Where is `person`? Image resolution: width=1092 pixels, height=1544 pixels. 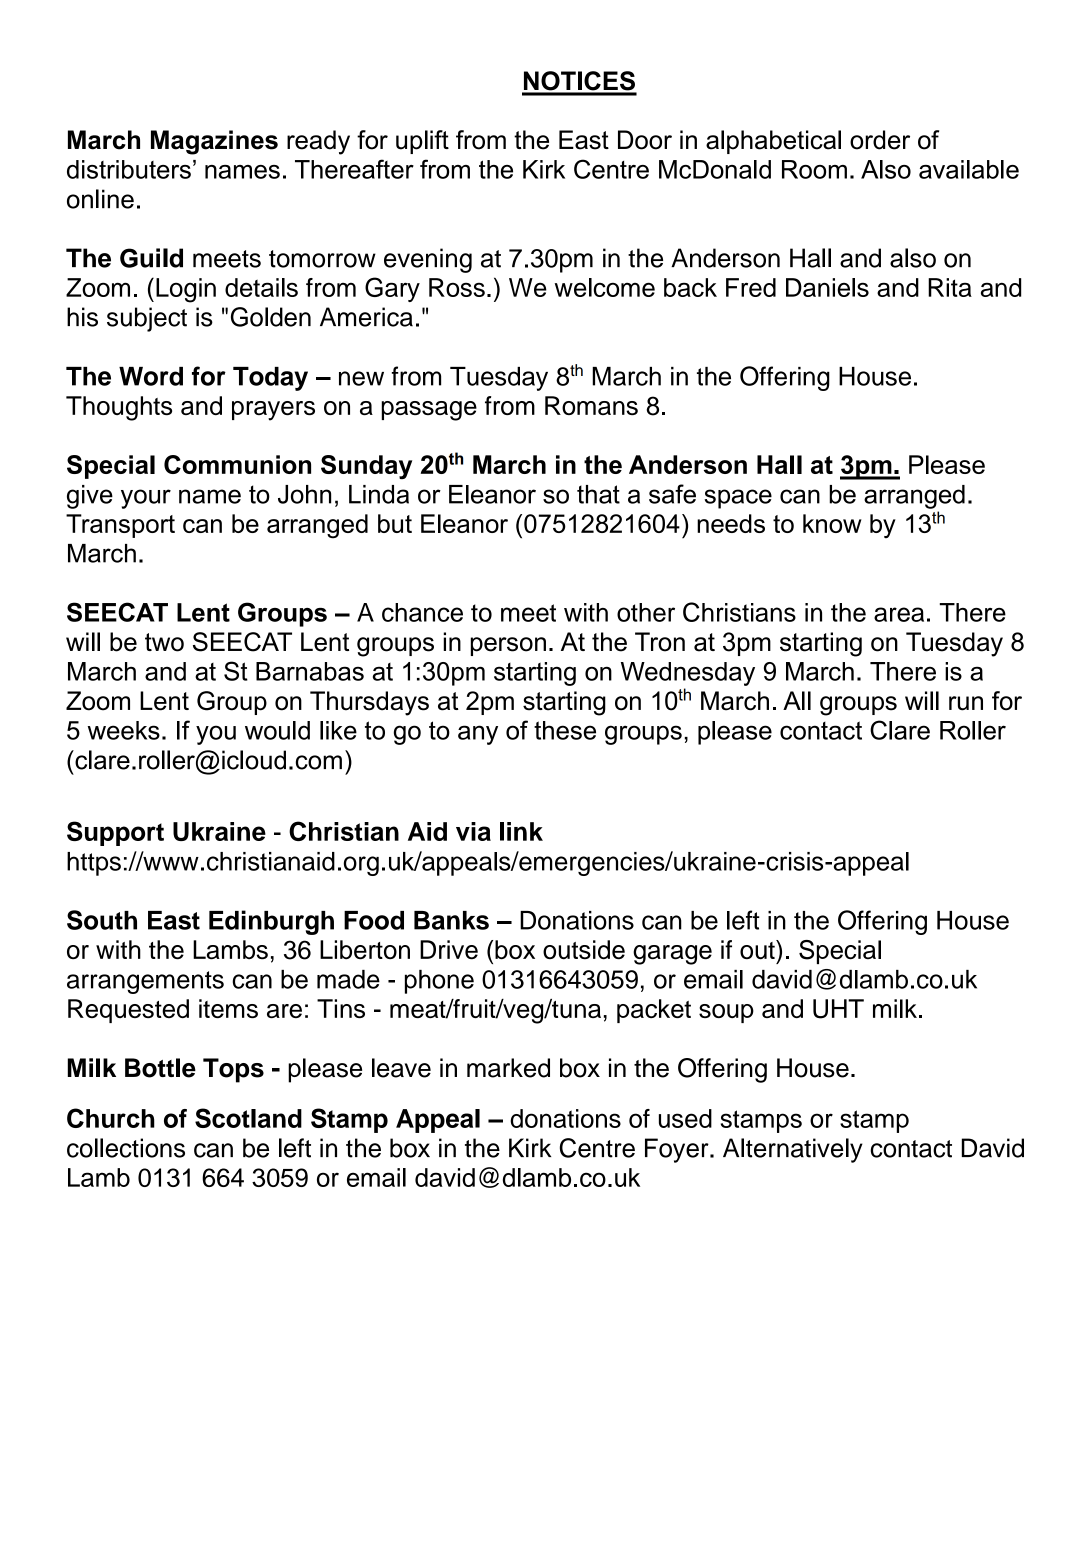 person is located at coordinates (508, 646).
